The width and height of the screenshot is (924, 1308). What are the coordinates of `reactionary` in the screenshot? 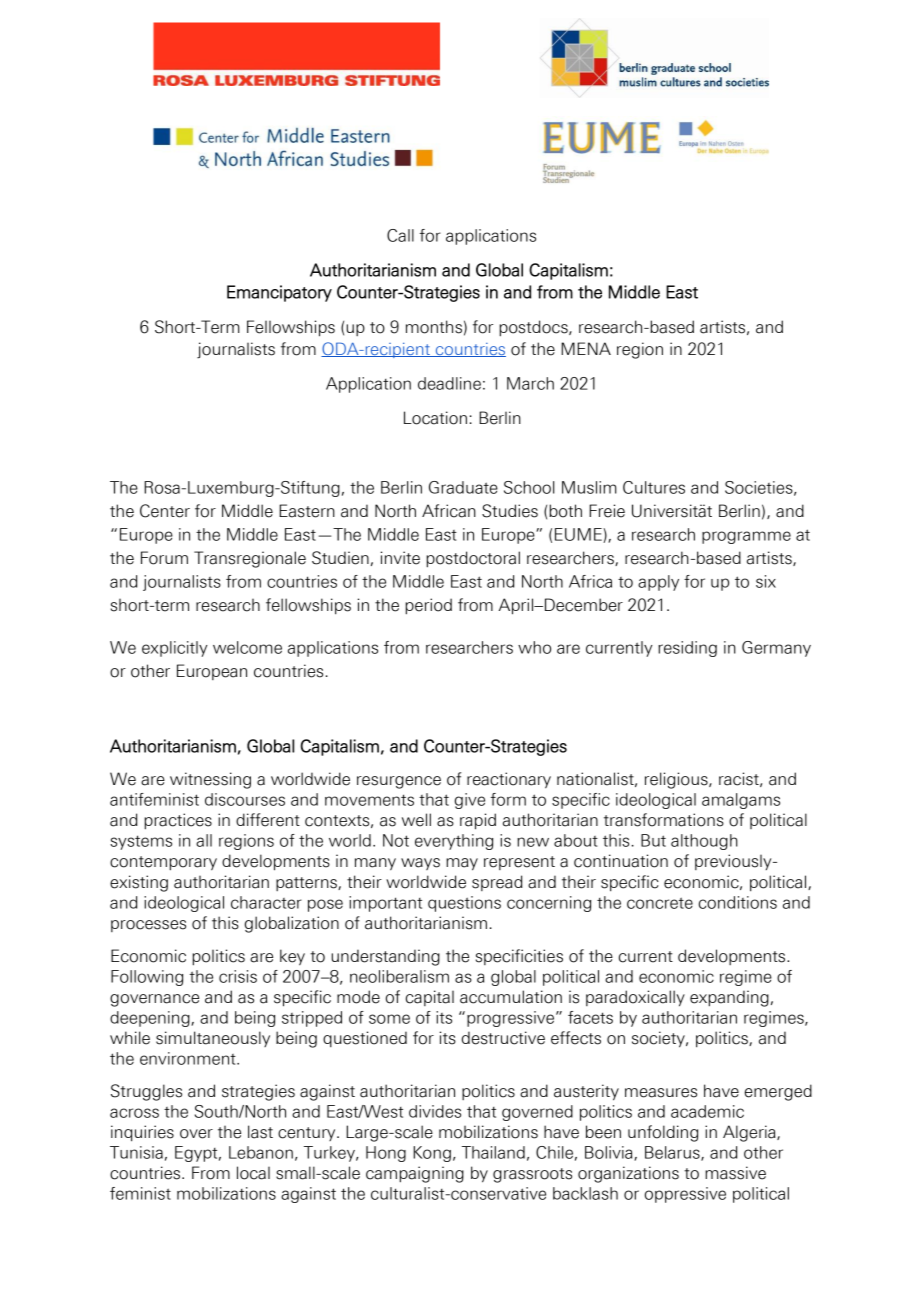 It's located at (509, 780).
